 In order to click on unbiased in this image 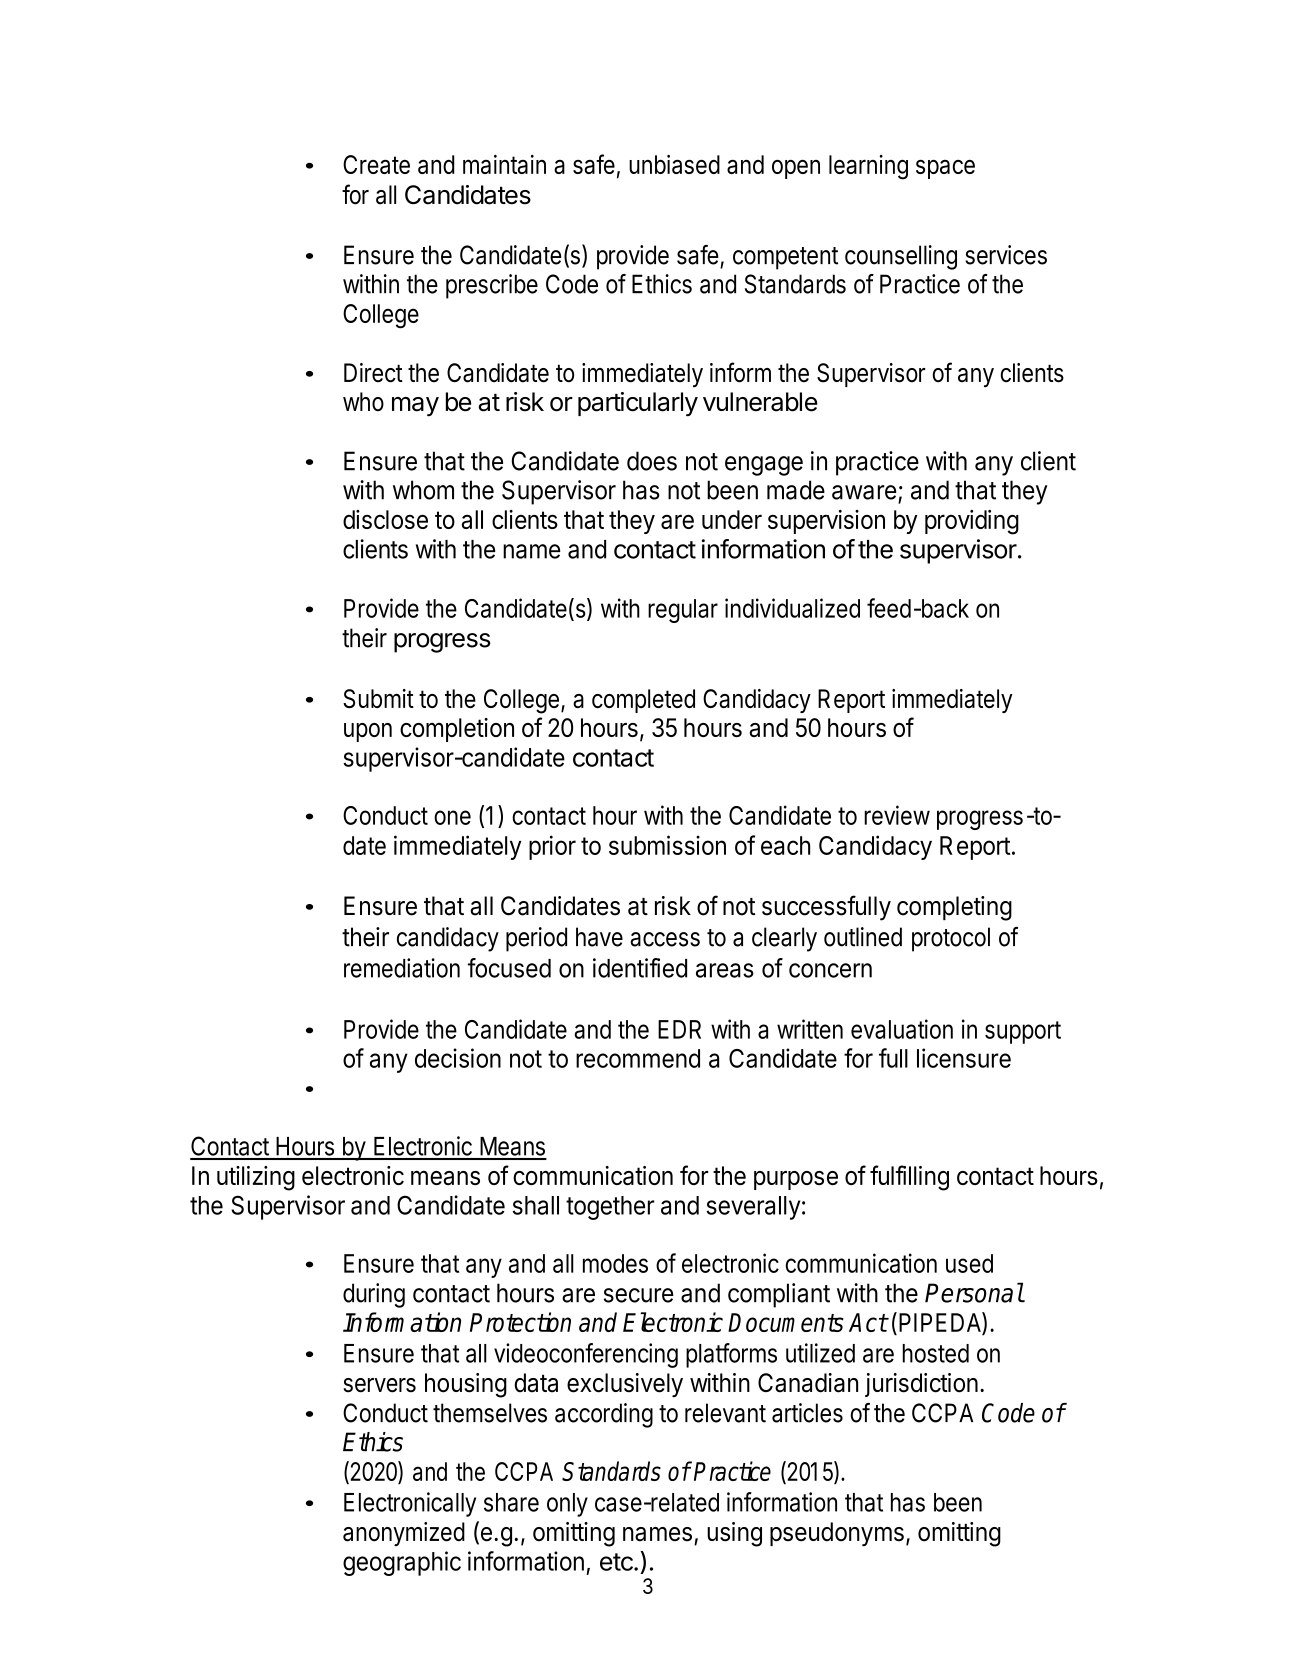, I will do `click(674, 164)`.
